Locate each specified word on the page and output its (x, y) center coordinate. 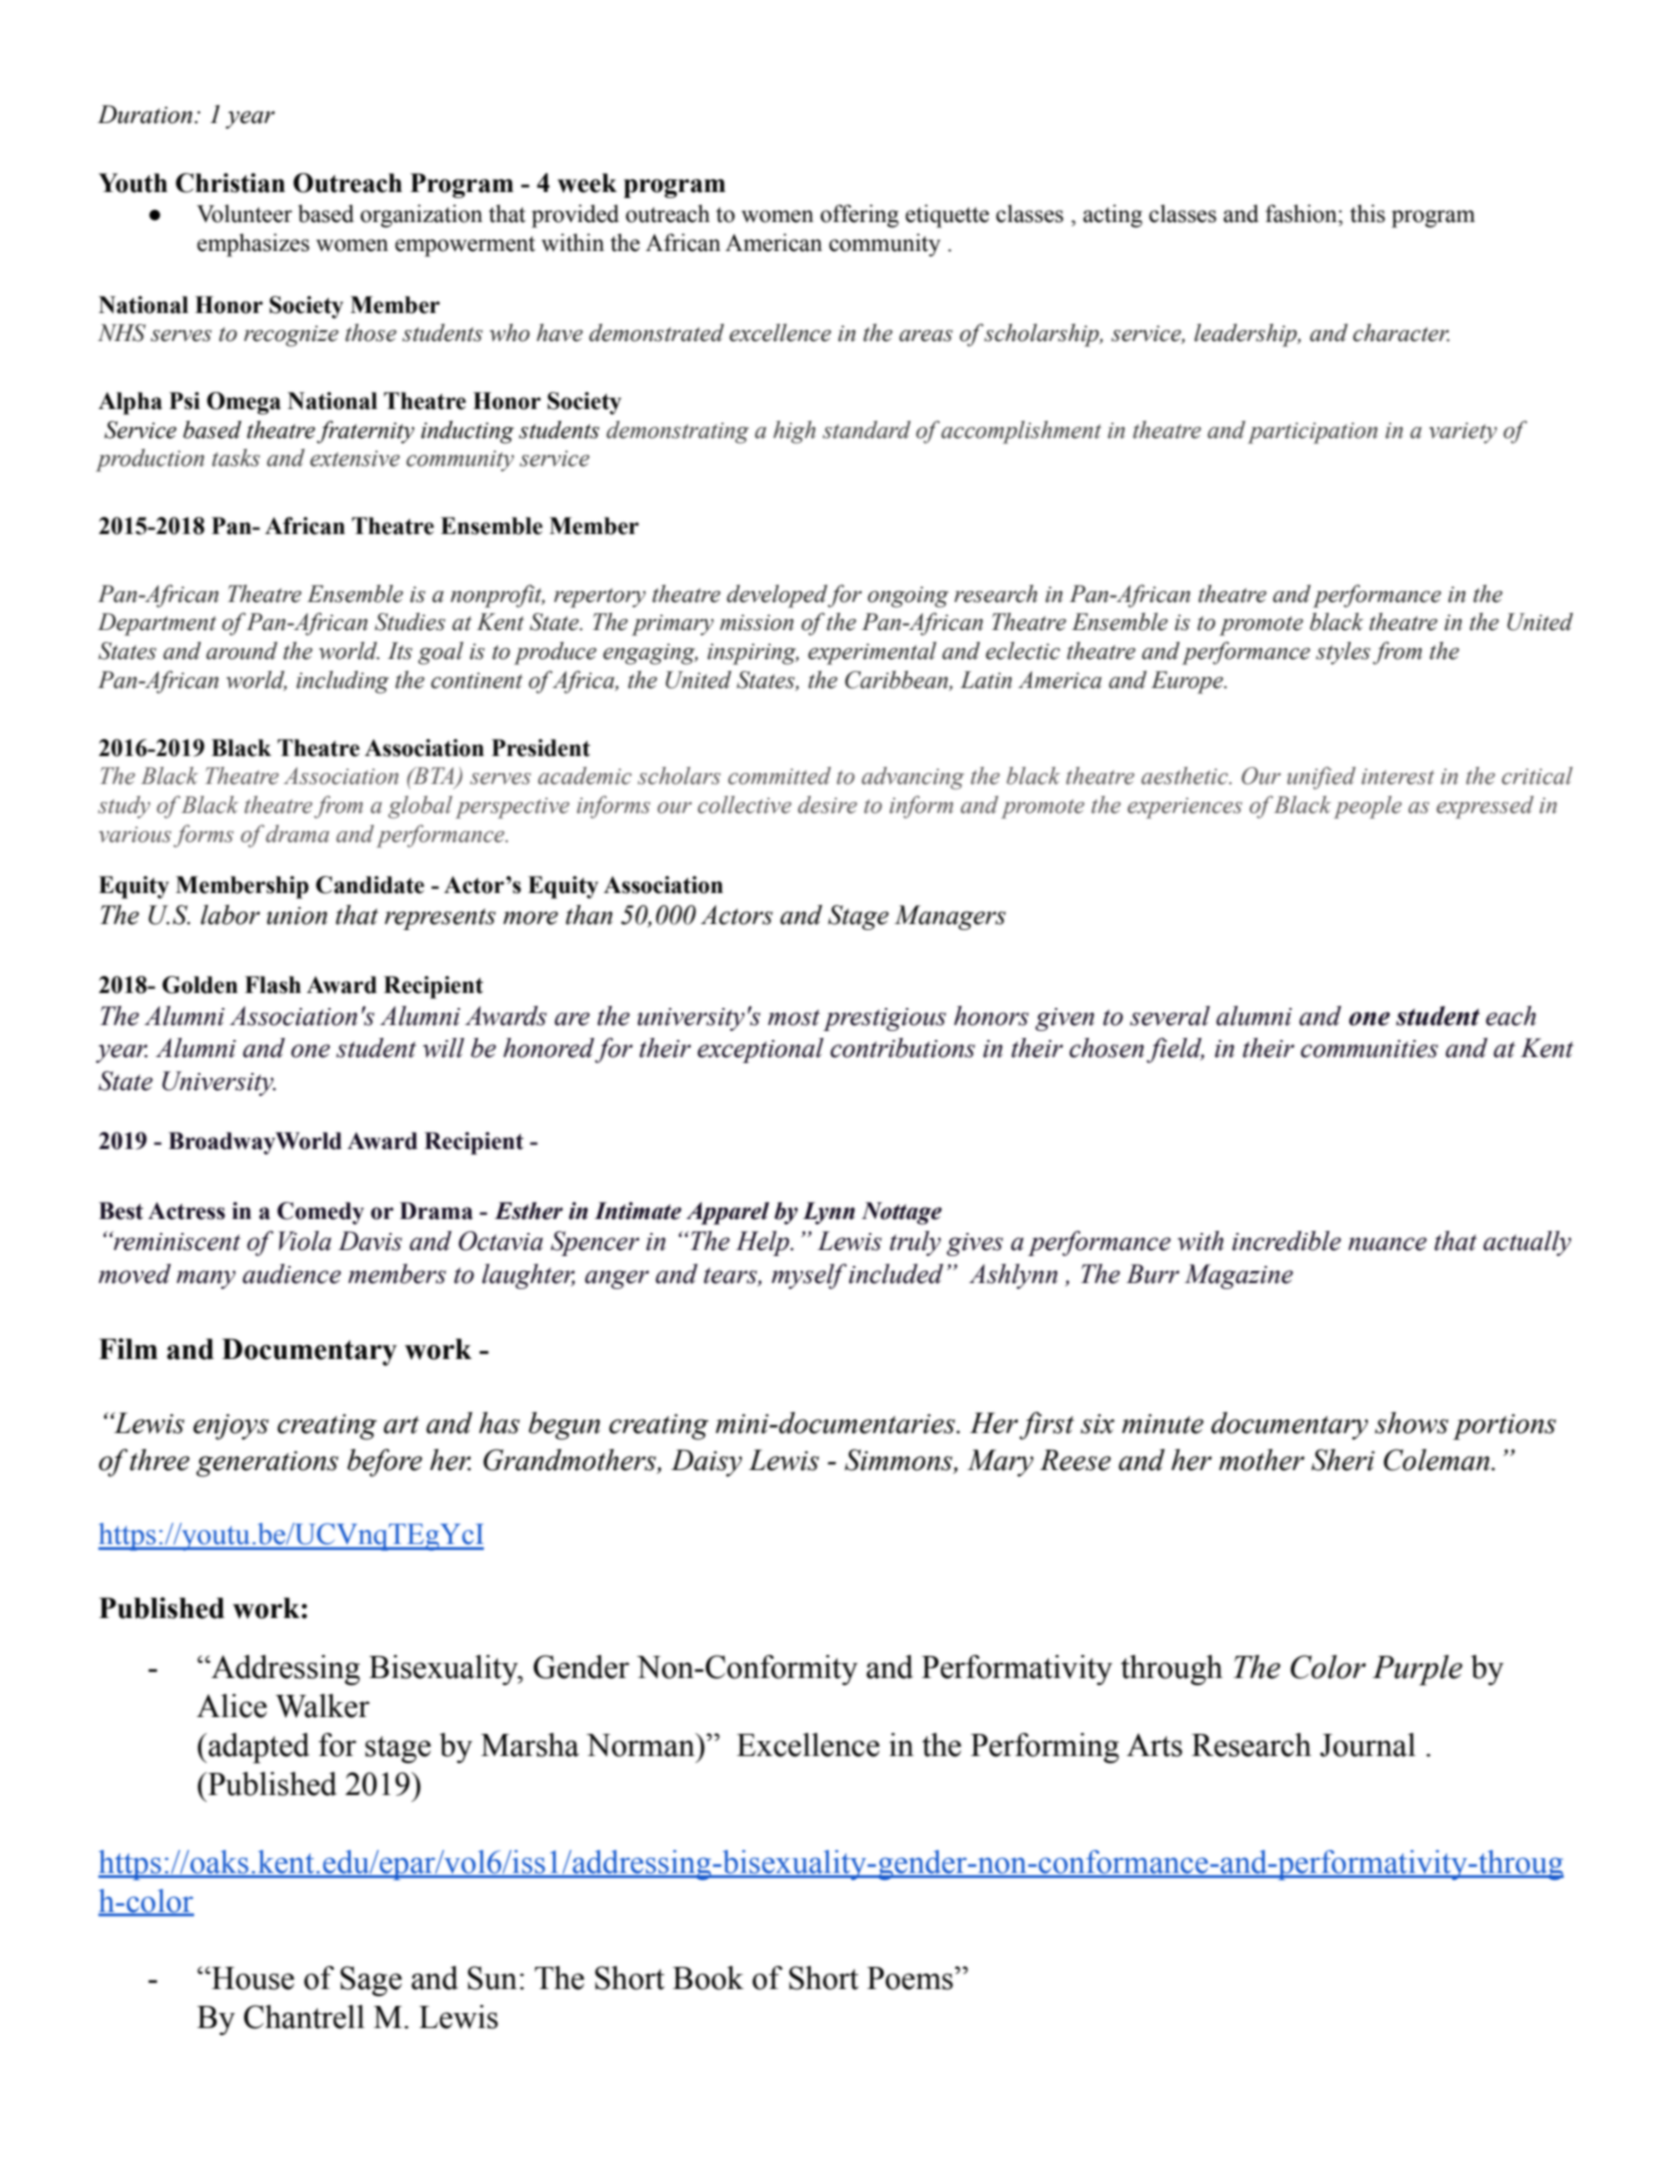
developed (777, 596)
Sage (371, 1981)
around (241, 651)
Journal (1368, 1745)
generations (267, 1464)
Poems (910, 1978)
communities (1369, 1049)
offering (859, 216)
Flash (273, 985)
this (1367, 213)
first (1046, 1426)
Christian (230, 183)
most (794, 1017)
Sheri (1343, 1460)
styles (1343, 653)
